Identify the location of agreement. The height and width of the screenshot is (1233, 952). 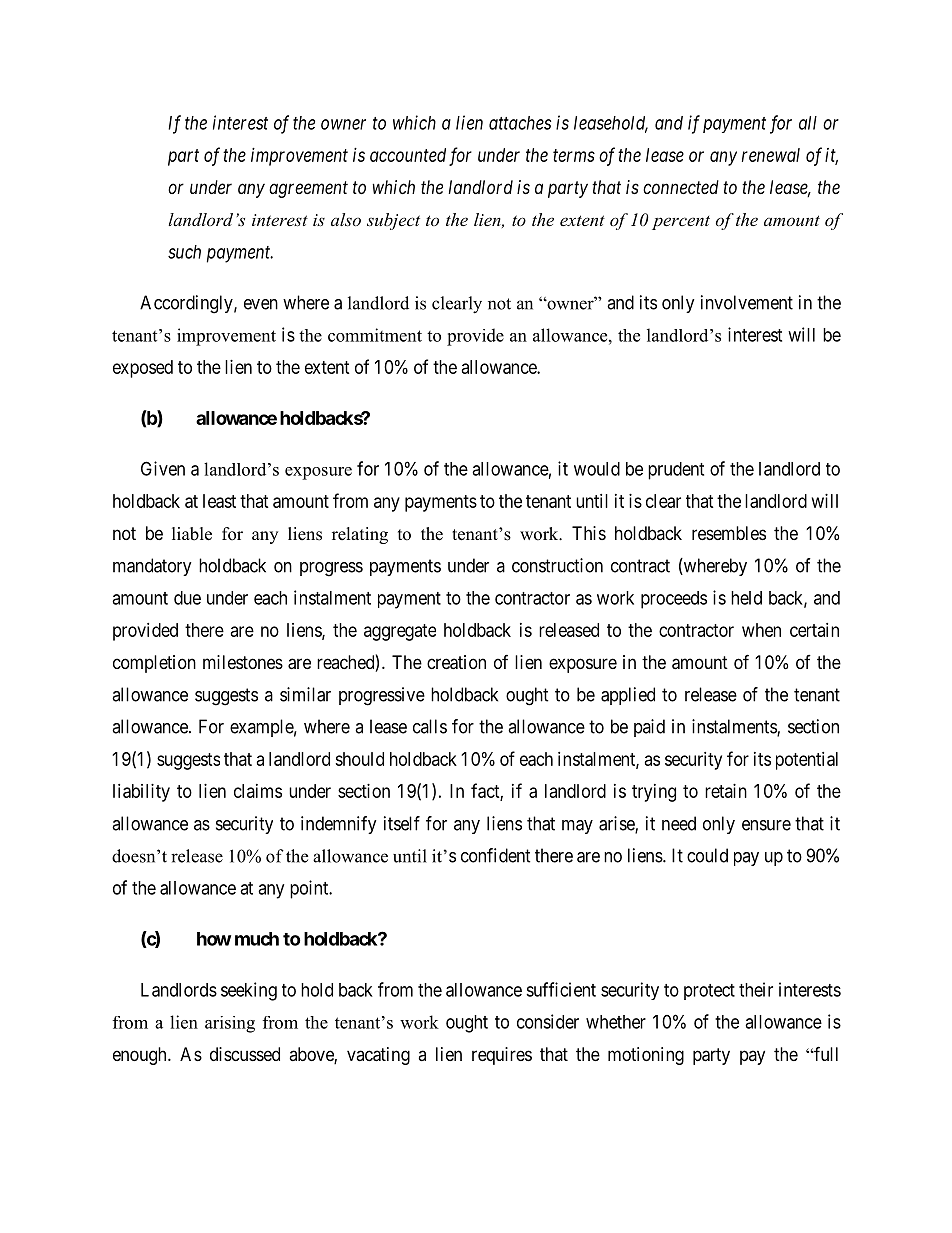
(308, 189).
